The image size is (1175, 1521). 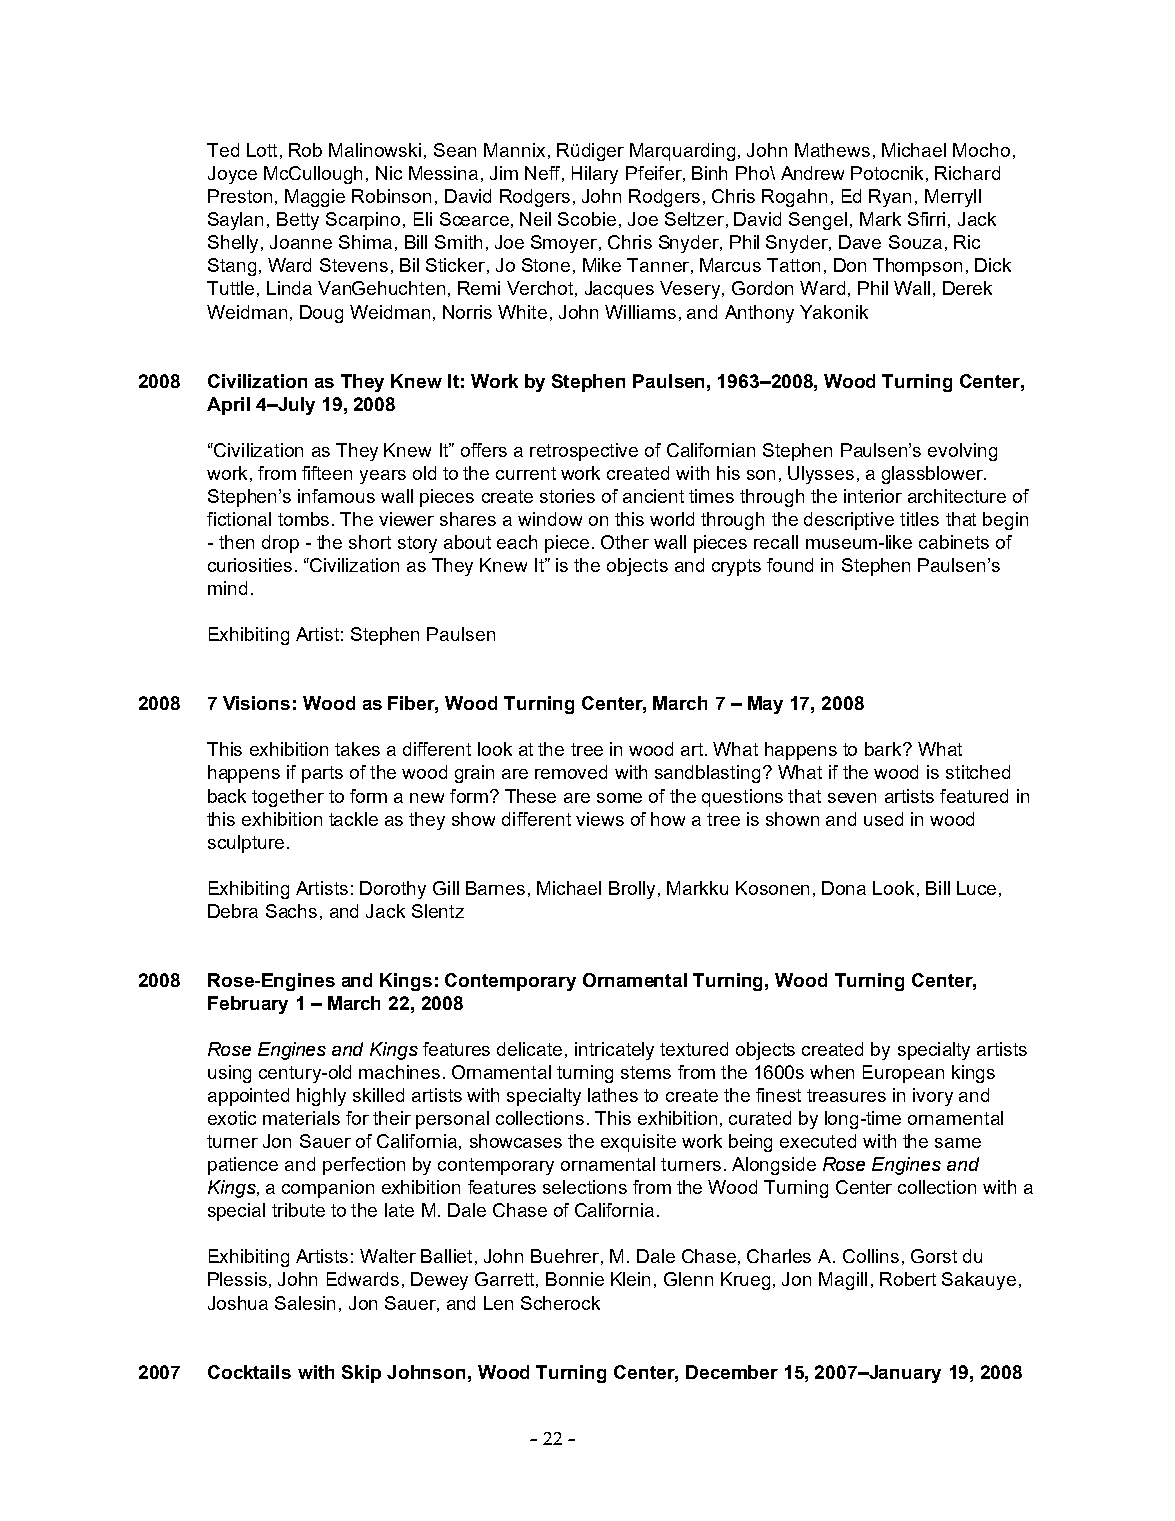 What do you see at coordinates (361, 1374) in the screenshot?
I see `Skip` at bounding box center [361, 1374].
